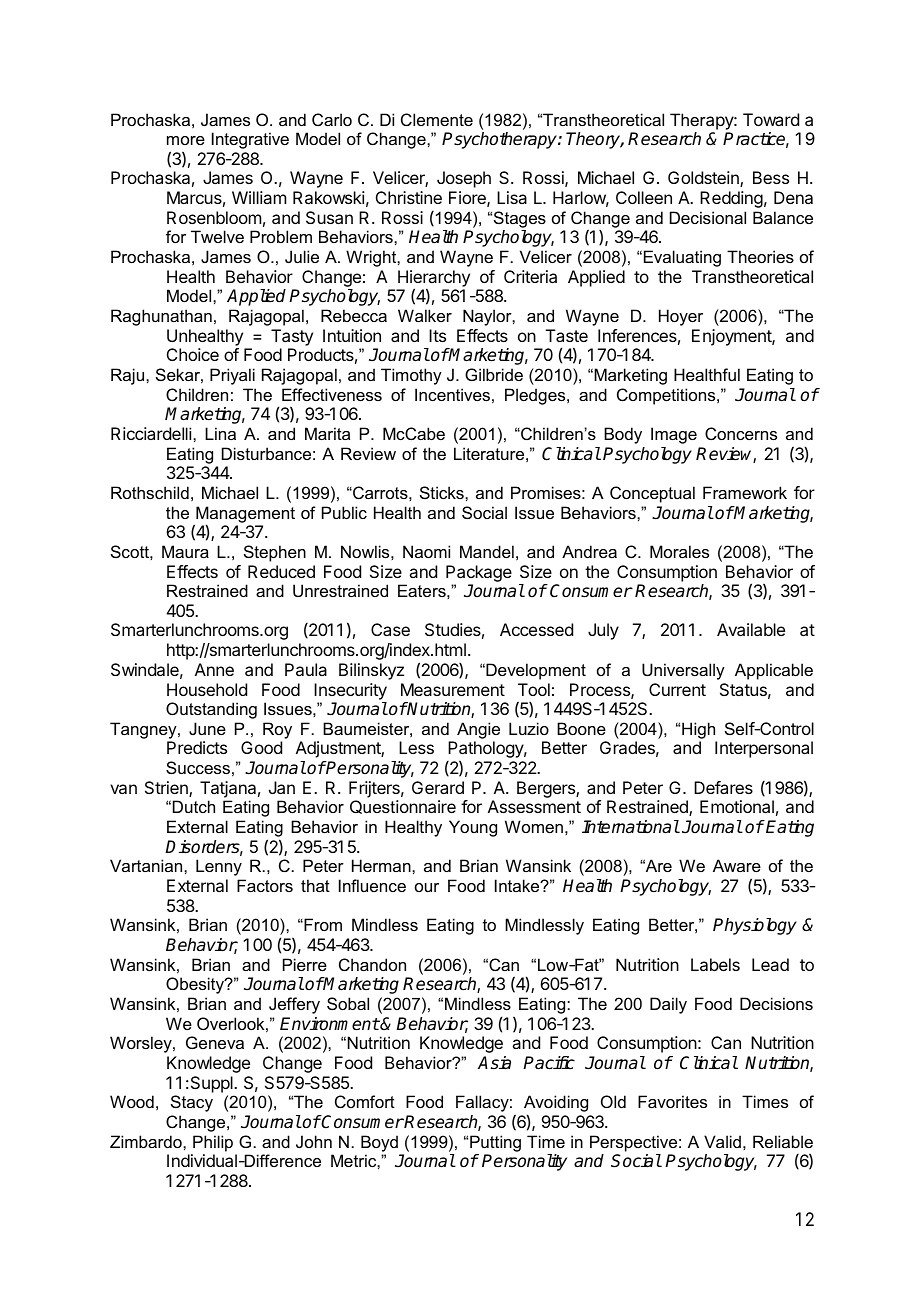 Image resolution: width=924 pixels, height=1308 pixels. Describe the element at coordinates (214, 669) in the page. I see `Anne` at that location.
